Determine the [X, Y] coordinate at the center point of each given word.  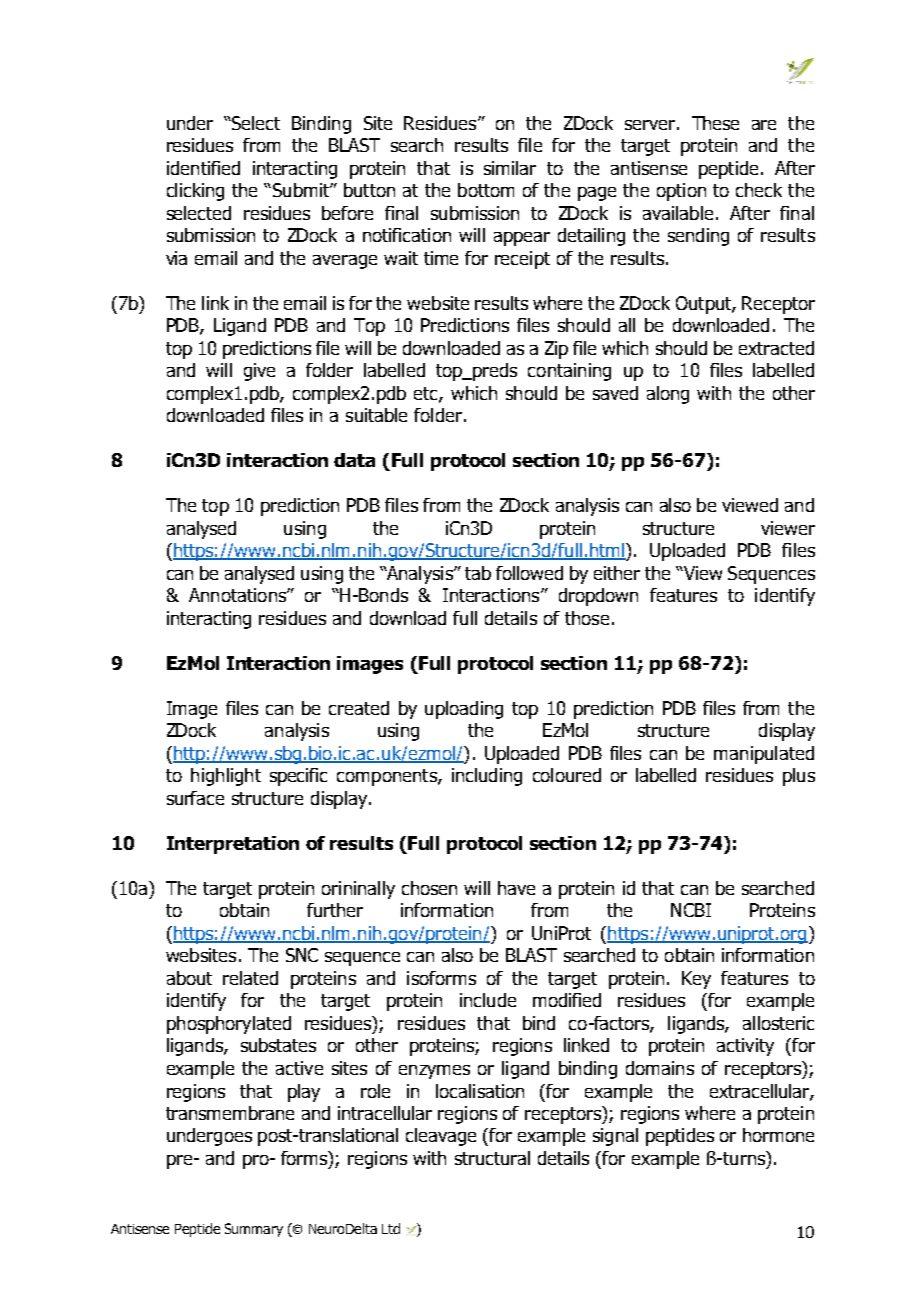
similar [510, 168]
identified [203, 168]
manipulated [764, 755]
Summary [254, 1230]
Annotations [238, 595]
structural [492, 1158]
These [715, 123]
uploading [464, 710]
